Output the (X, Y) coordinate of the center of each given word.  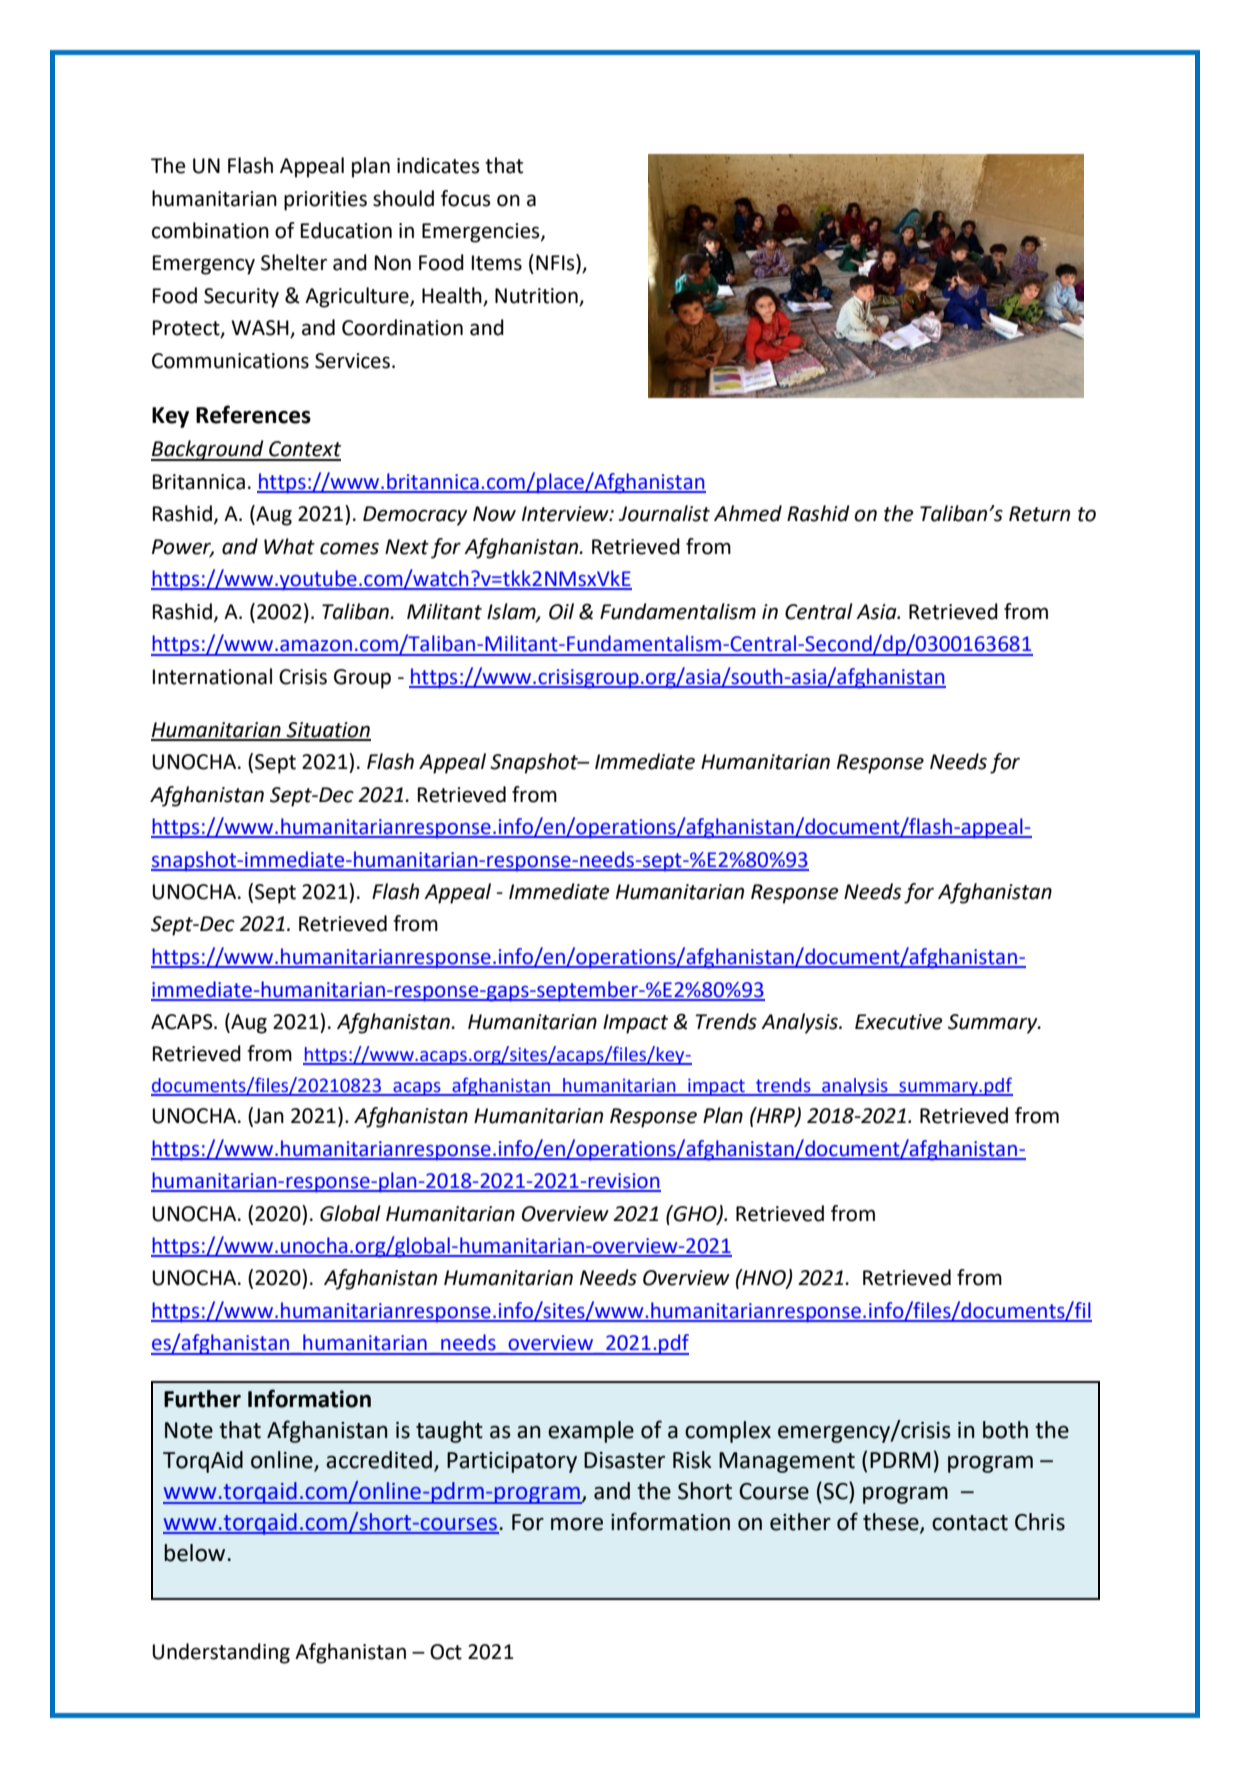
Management (787, 1462)
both (1005, 1430)
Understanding (221, 1653)
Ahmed (748, 513)
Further (202, 1399)
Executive (899, 1022)
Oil (561, 611)
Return (1039, 514)
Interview (566, 514)
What (289, 546)
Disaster (624, 1460)
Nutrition (537, 297)
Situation (327, 731)
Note (189, 1430)
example (591, 1432)
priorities (325, 201)
